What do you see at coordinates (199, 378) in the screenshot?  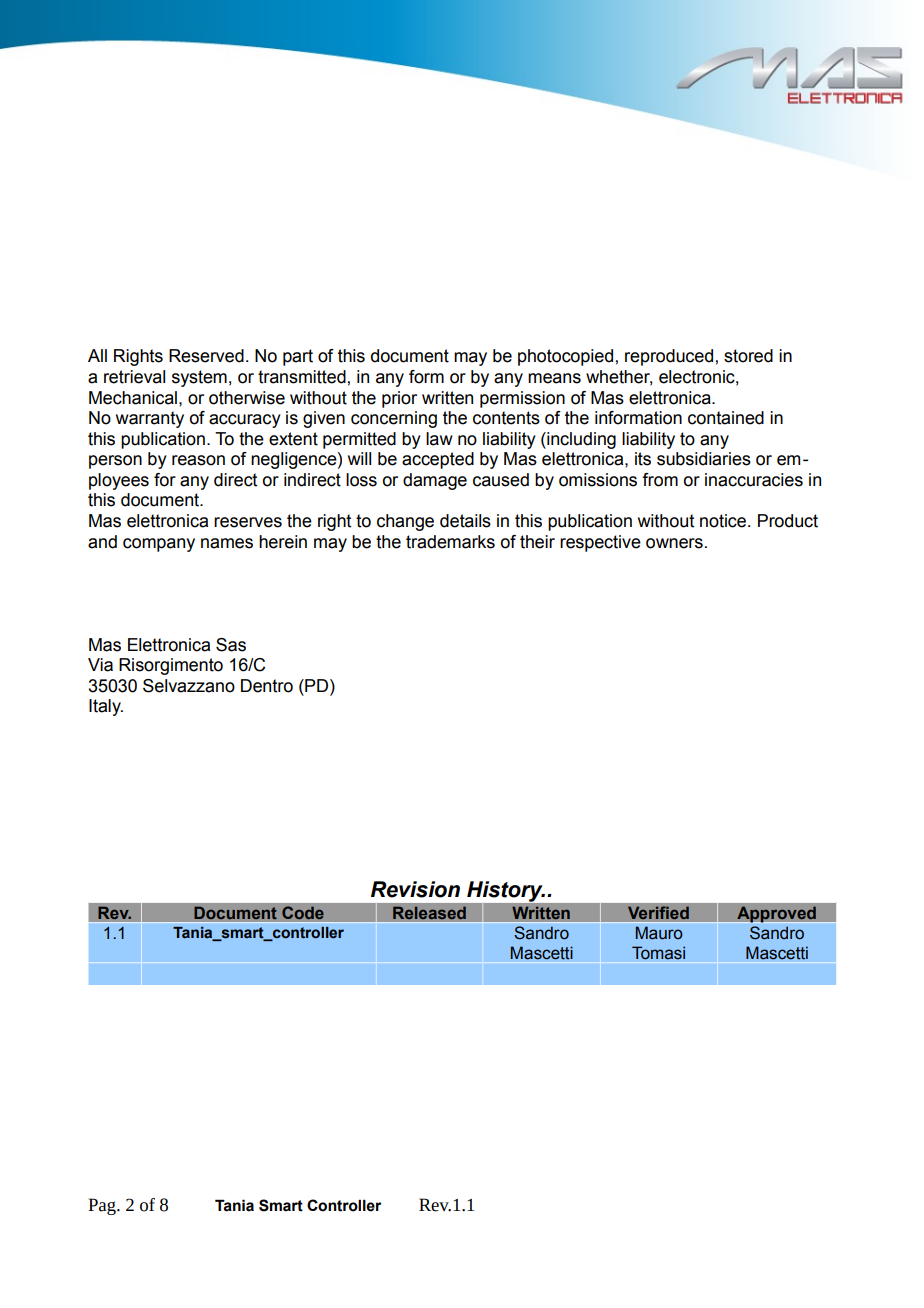 I see `system` at bounding box center [199, 378].
